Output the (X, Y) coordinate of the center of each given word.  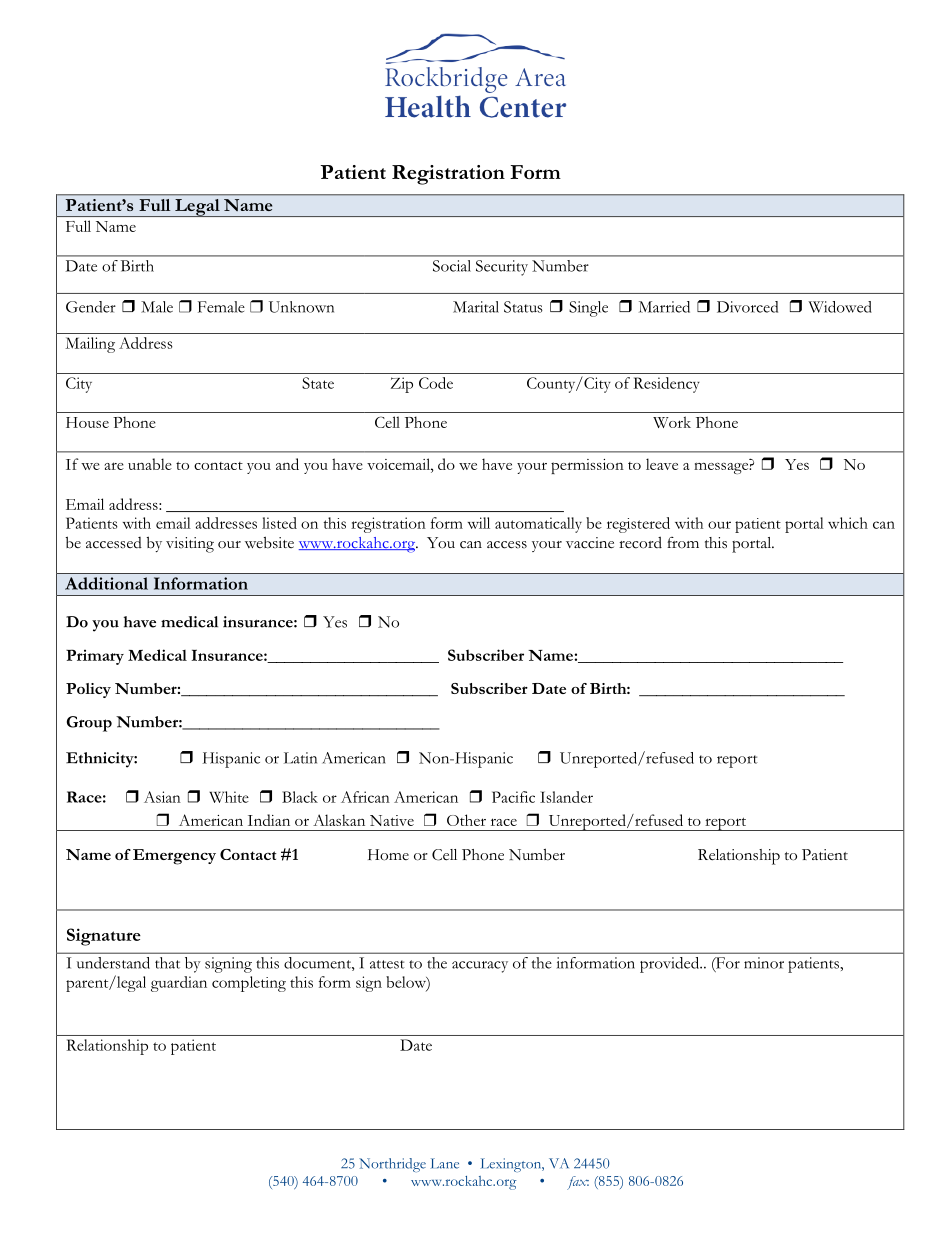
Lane (445, 1163)
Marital (476, 307)
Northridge (392, 1165)
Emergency (174, 857)
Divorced (747, 307)
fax (578, 1183)
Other (466, 820)
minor (764, 963)
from (683, 543)
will (479, 523)
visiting (190, 545)
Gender (91, 307)
